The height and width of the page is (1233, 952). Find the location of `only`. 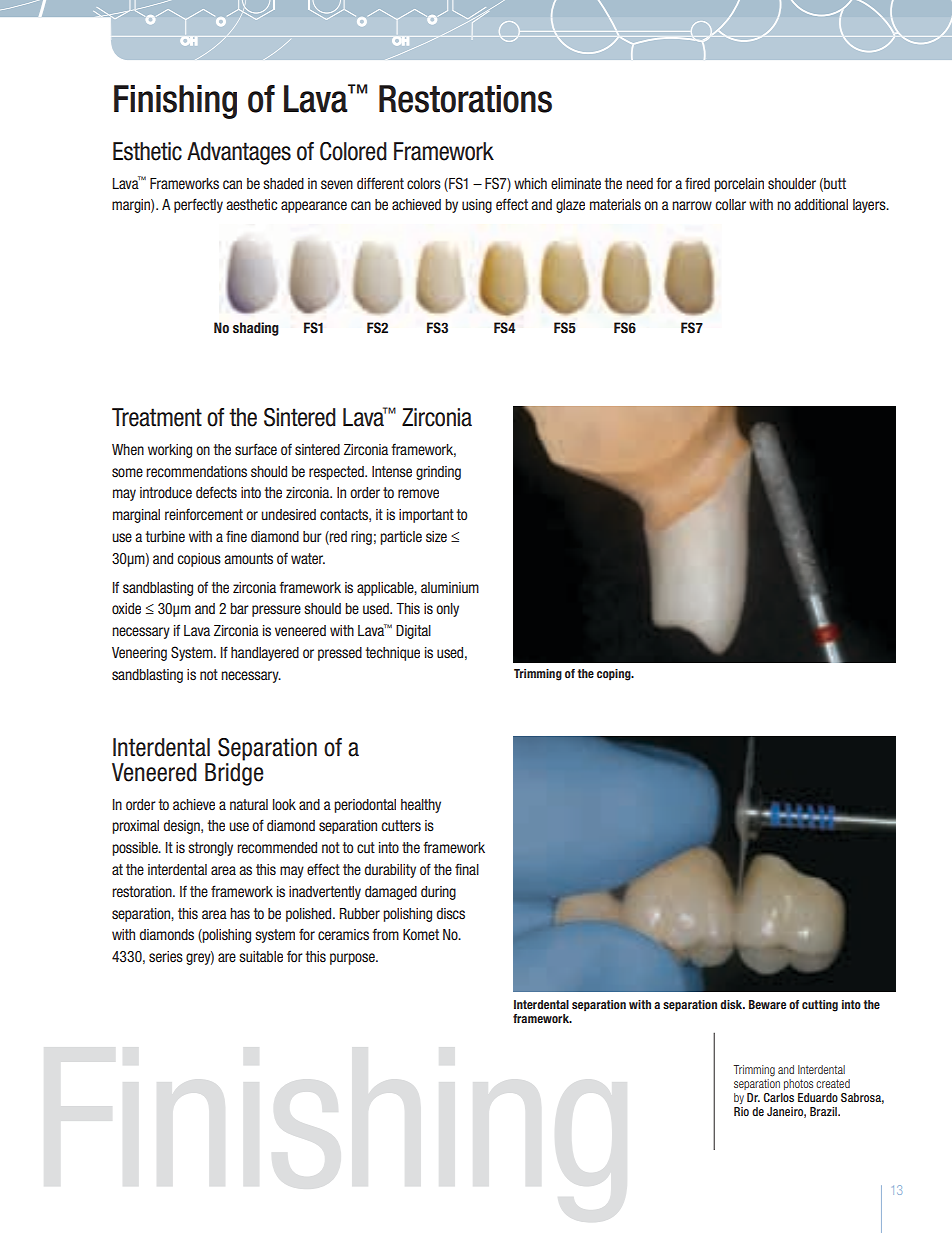

only is located at coordinates (447, 610).
